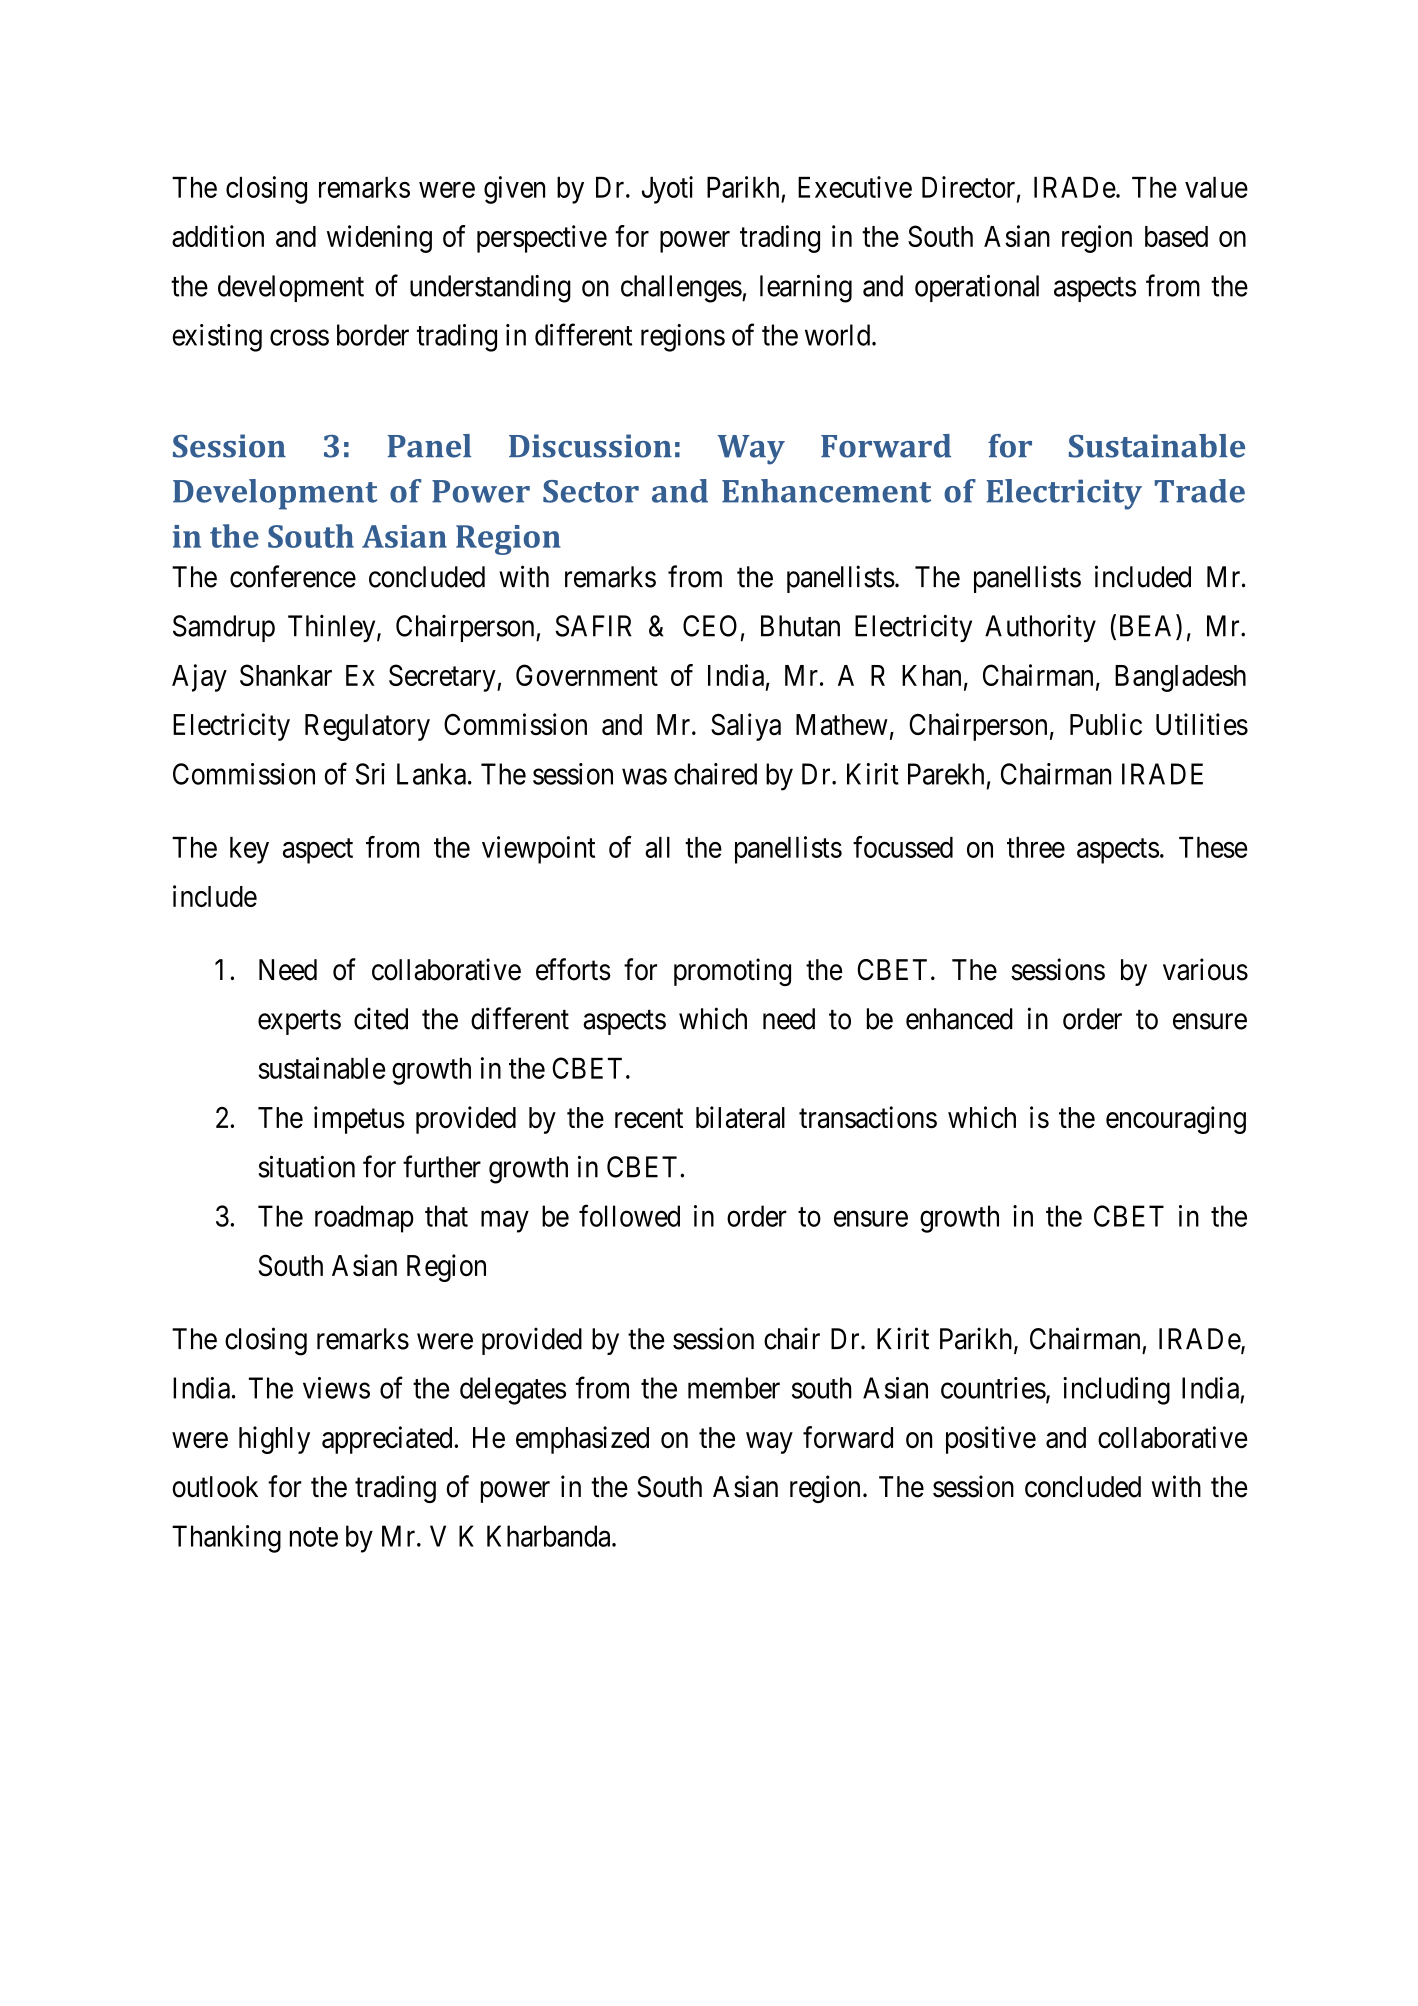 Image resolution: width=1418 pixels, height=2006 pixels. What do you see at coordinates (629, 1215) in the image?
I see `followed` at bounding box center [629, 1215].
